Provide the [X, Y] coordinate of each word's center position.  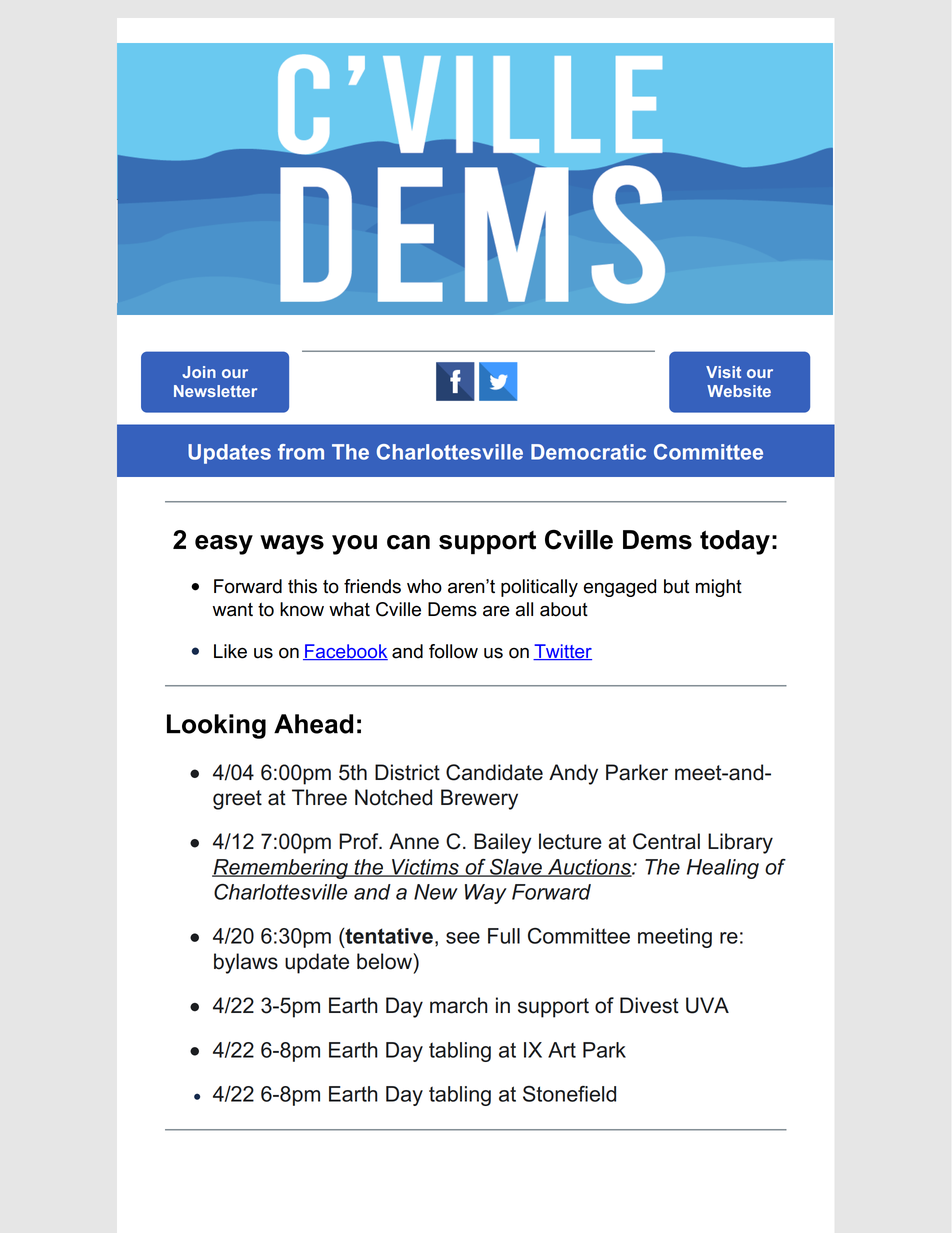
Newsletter [215, 391]
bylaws [246, 963]
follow [453, 651]
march [458, 1005]
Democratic [588, 452]
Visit [723, 372]
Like [230, 651]
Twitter [562, 652]
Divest [649, 1005]
